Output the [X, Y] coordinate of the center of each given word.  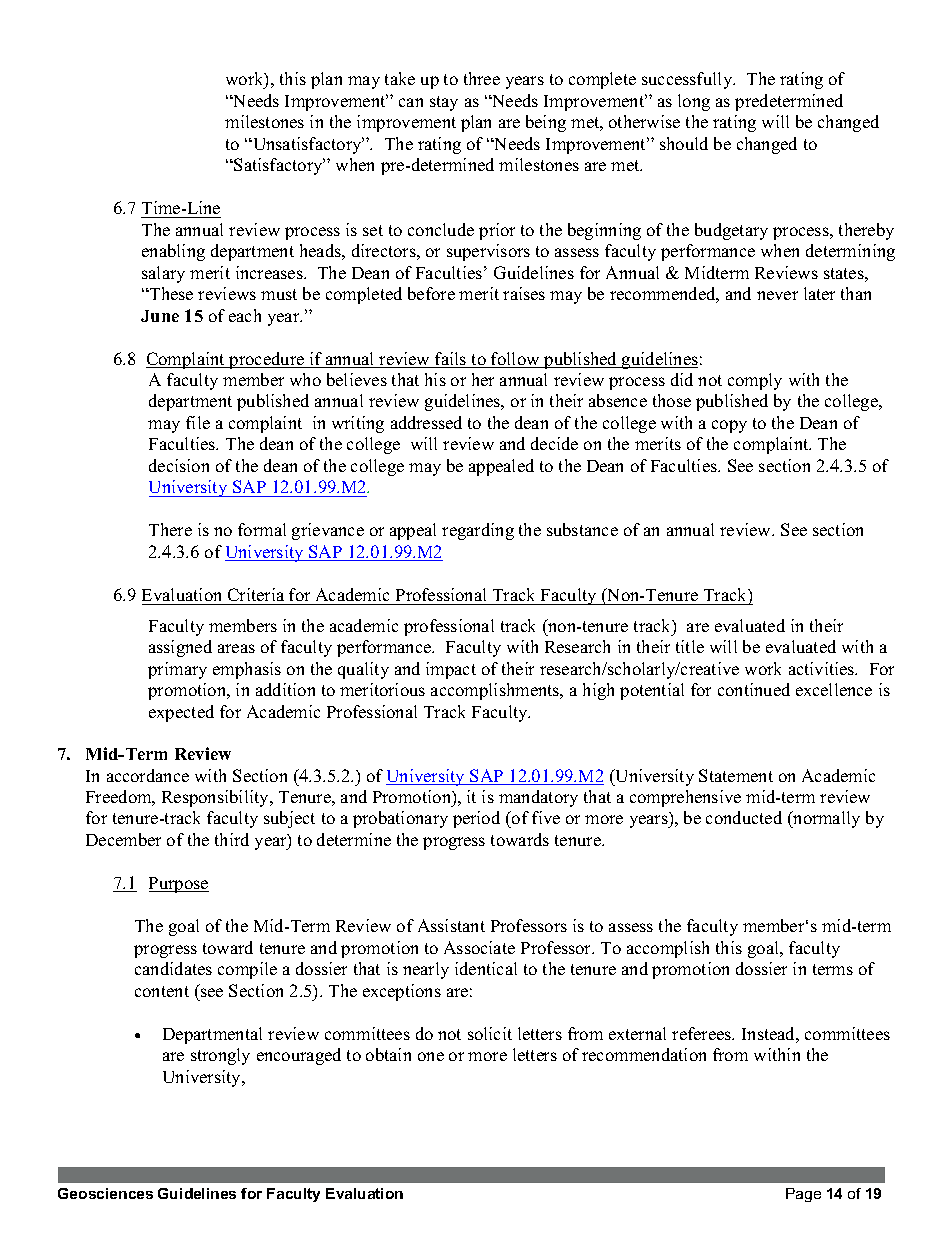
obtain [388, 1054]
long [694, 102]
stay [444, 103]
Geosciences [105, 1193]
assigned [180, 648]
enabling [173, 252]
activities [823, 668]
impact [451, 670]
